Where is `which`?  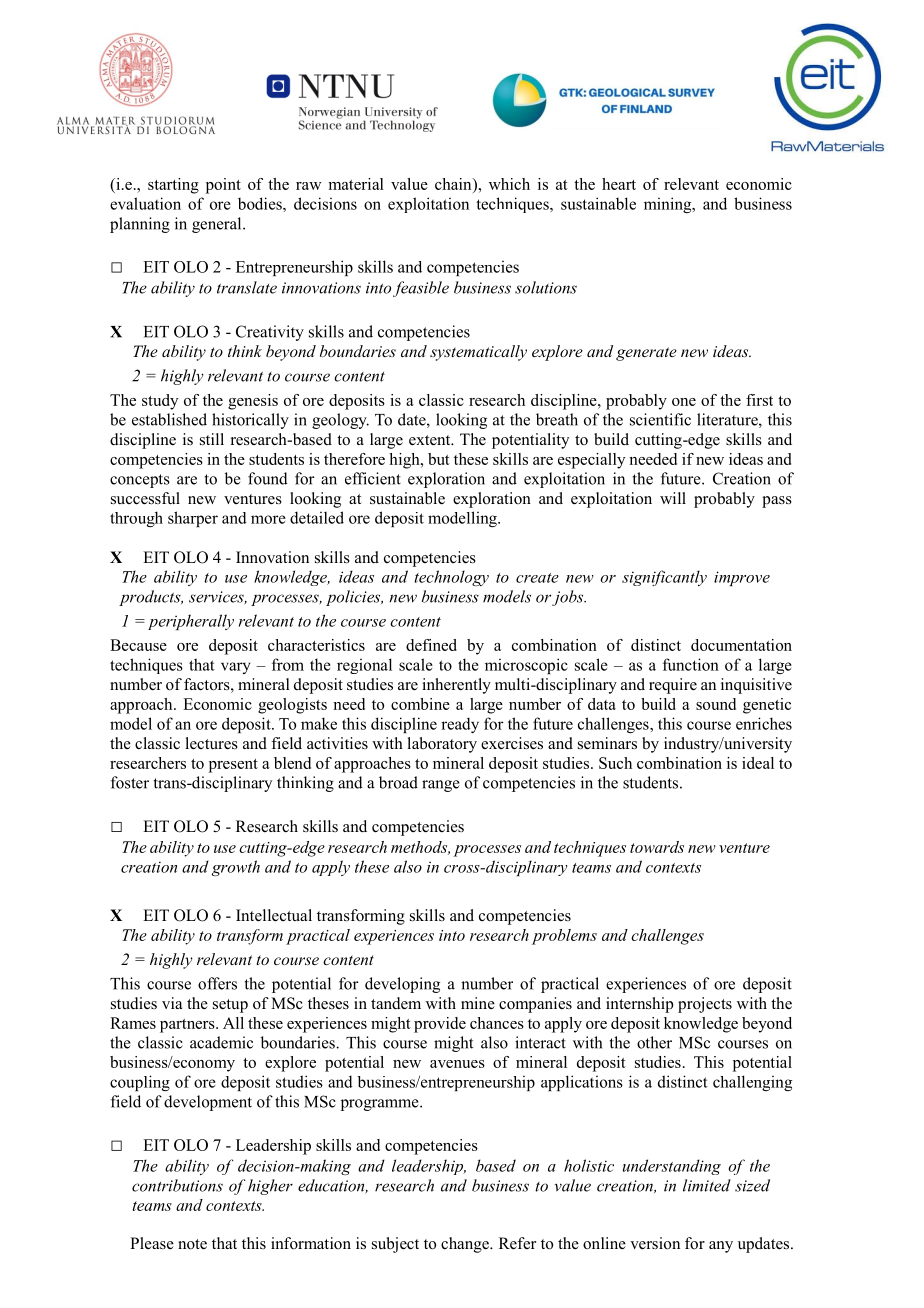 which is located at coordinates (509, 184).
